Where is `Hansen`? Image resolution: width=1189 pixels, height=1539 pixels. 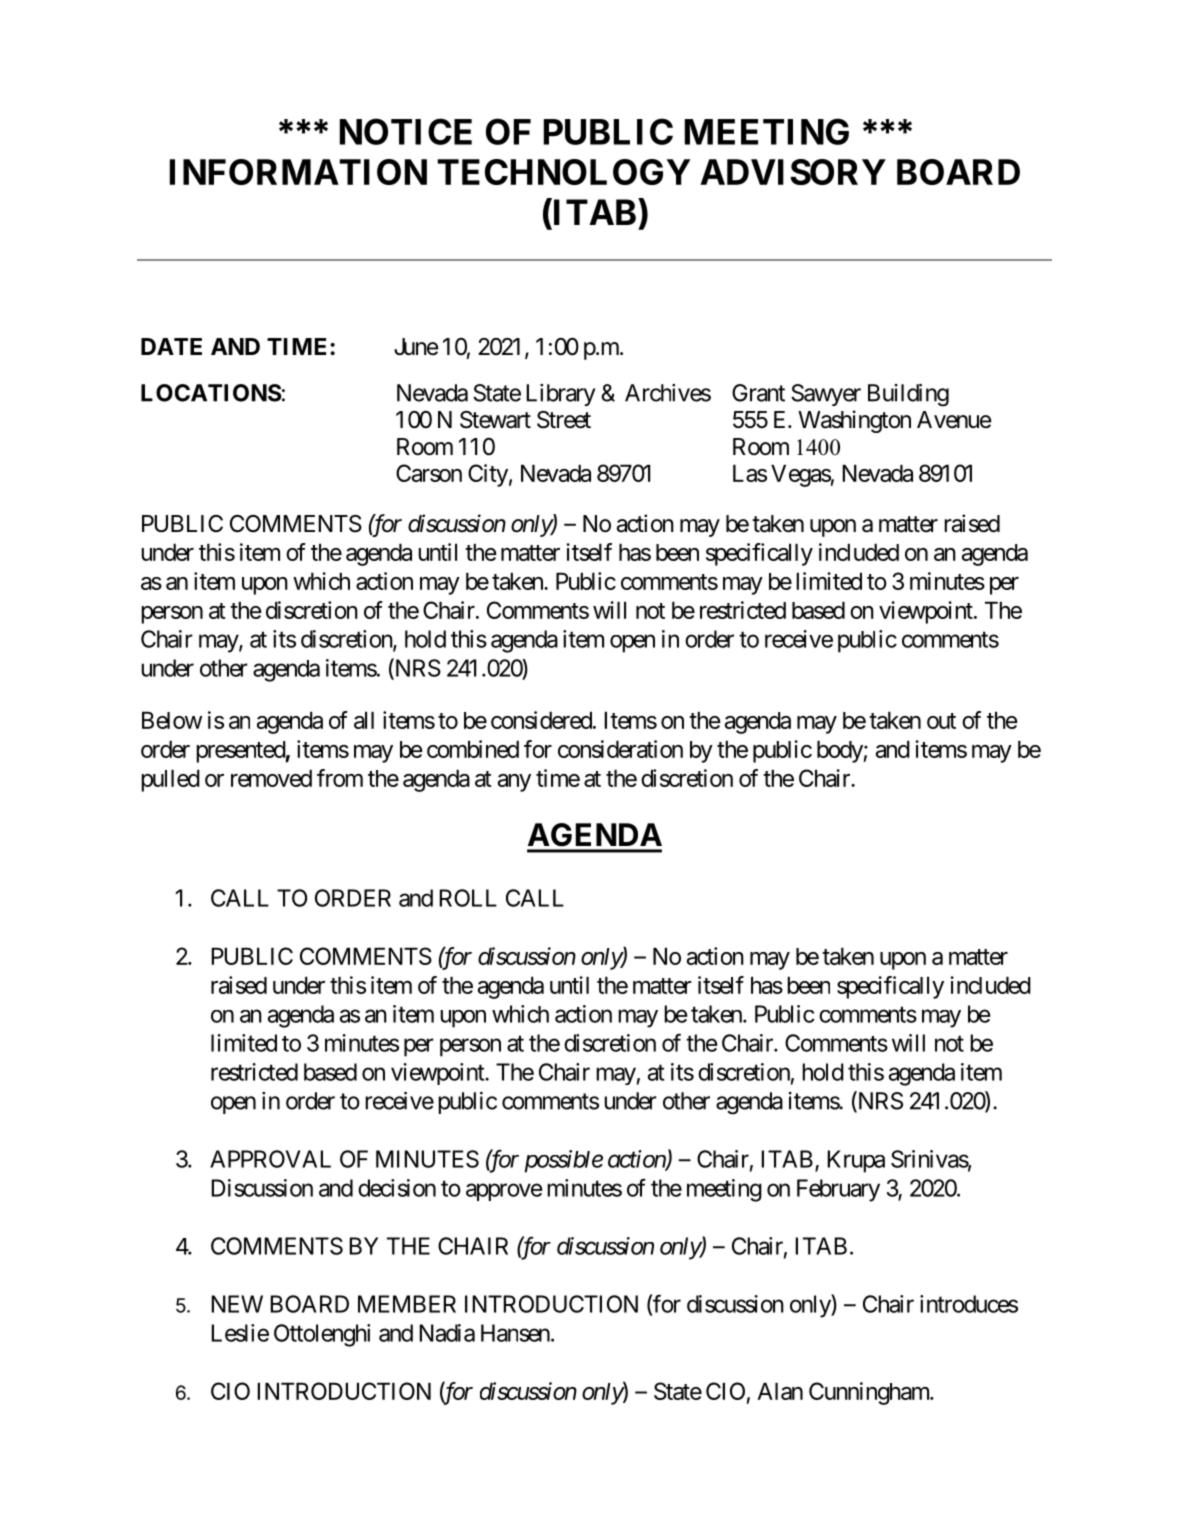
Hansen is located at coordinates (515, 1333).
